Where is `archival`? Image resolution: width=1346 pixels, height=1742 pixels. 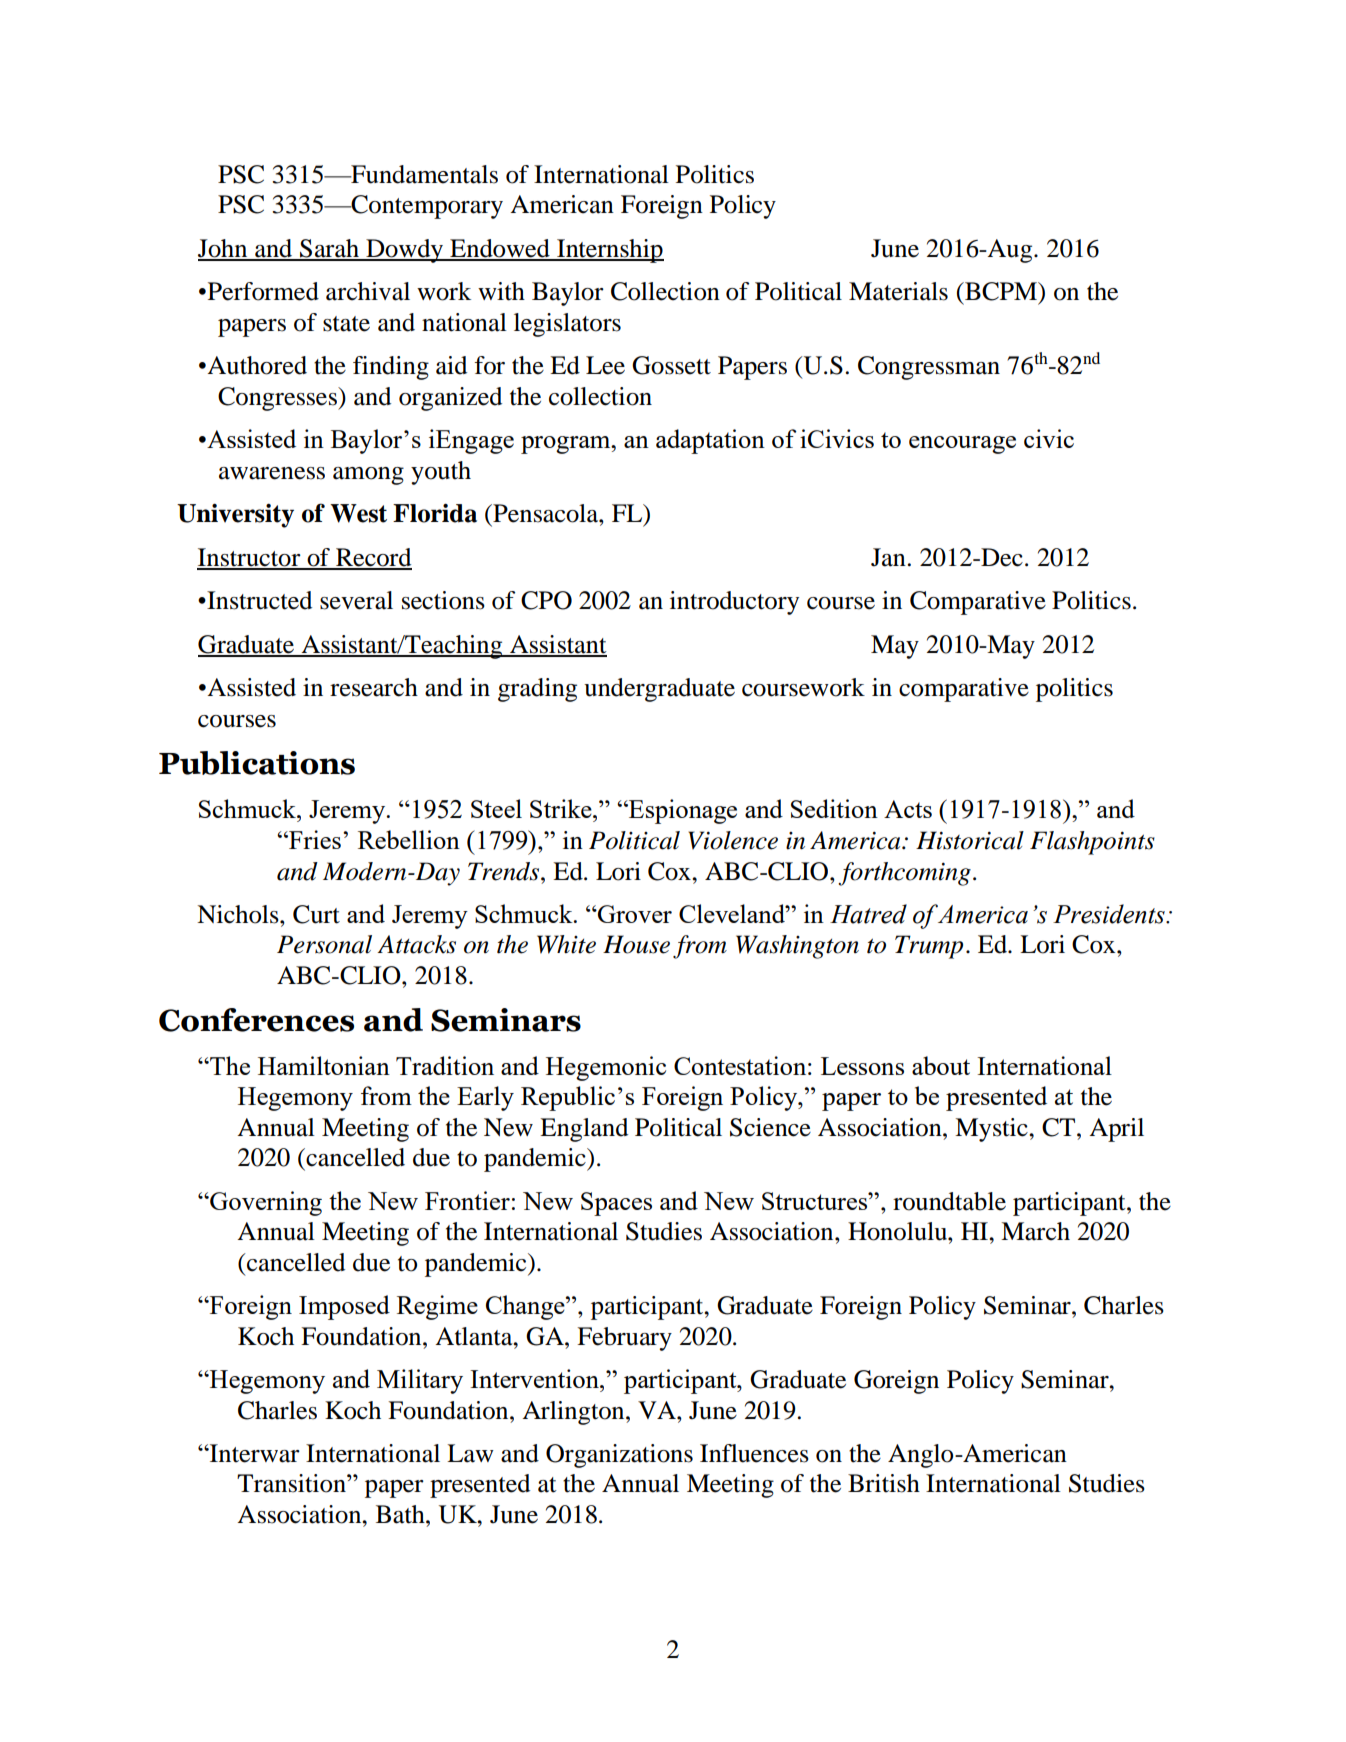 archival is located at coordinates (368, 291).
